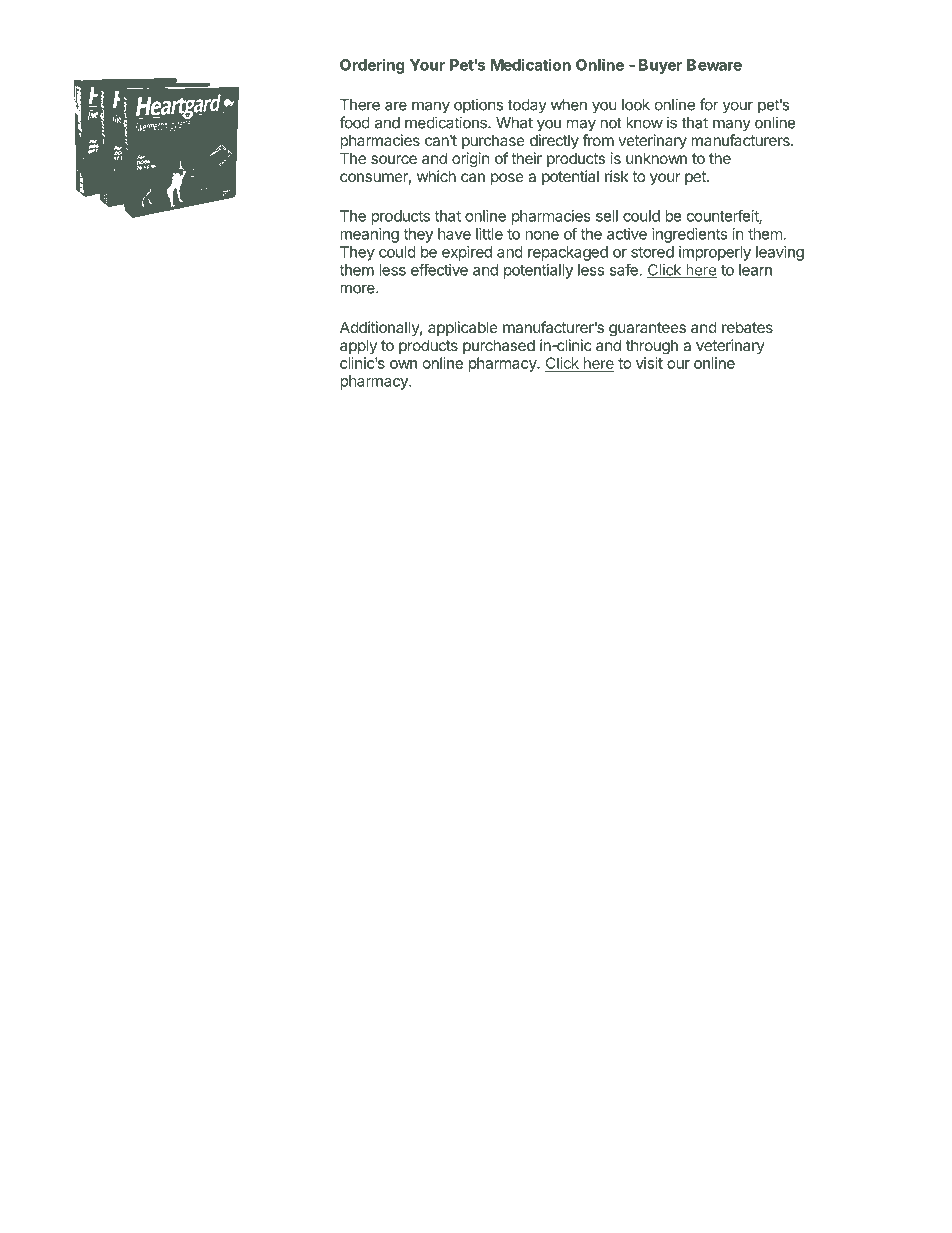  What do you see at coordinates (569, 105) in the screenshot?
I see `when` at bounding box center [569, 105].
